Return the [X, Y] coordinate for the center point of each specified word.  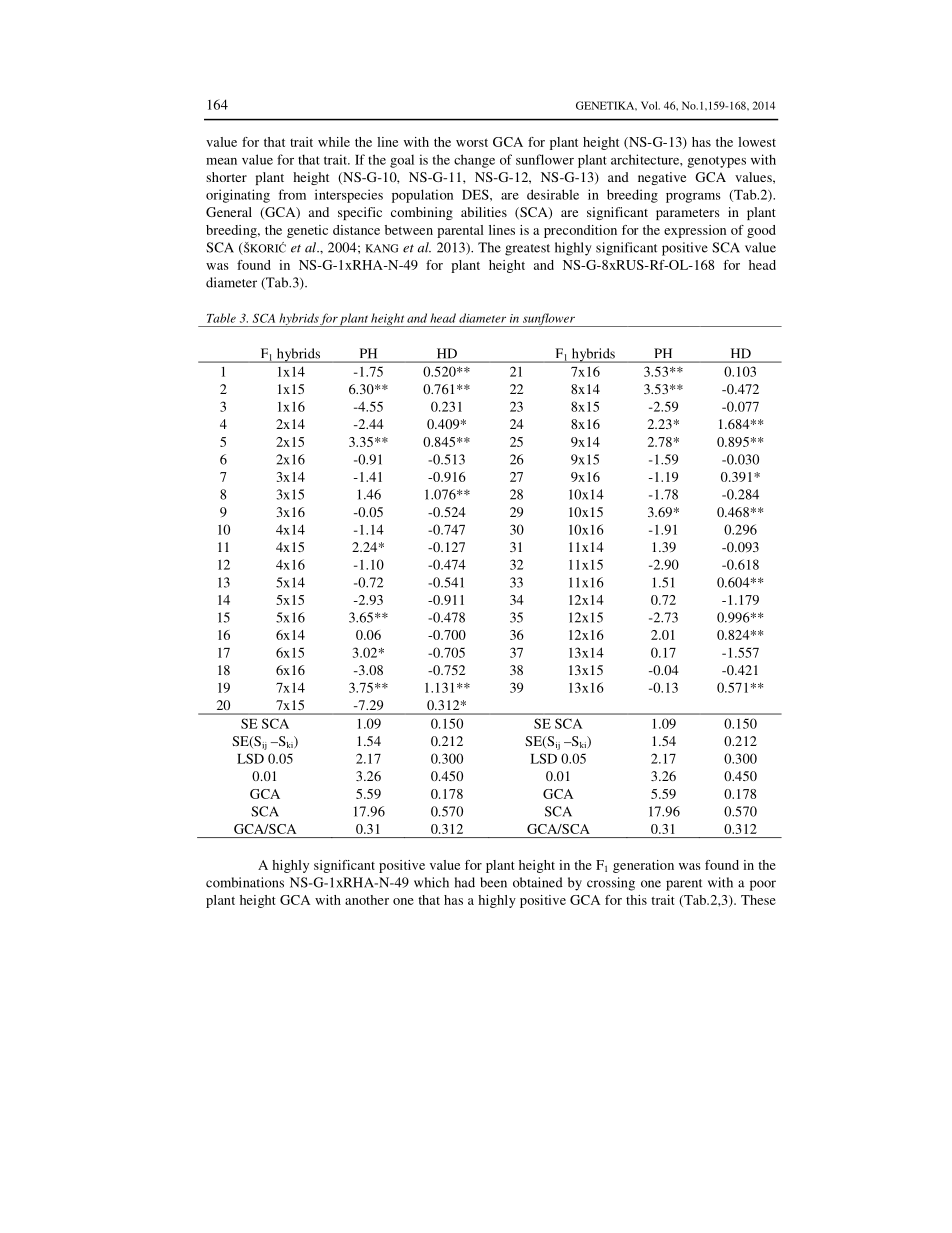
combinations [245, 882]
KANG [382, 248]
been [493, 882]
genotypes [716, 162]
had [465, 882]
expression [695, 231]
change [474, 161]
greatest [527, 250]
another [367, 900]
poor [763, 885]
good [761, 231]
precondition [580, 231]
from [292, 194]
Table [221, 318]
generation [643, 866]
